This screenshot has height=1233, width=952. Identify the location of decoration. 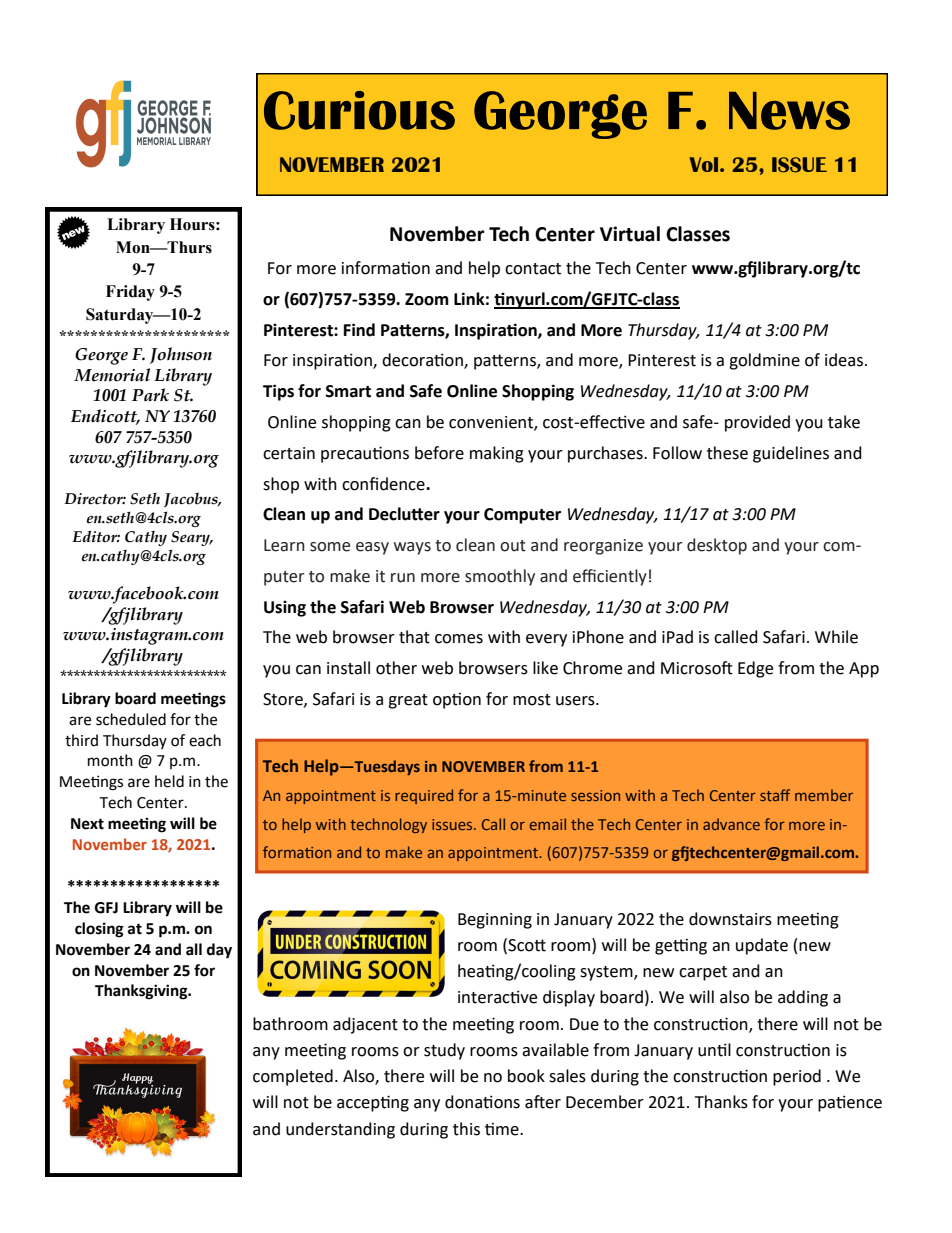
(423, 361).
